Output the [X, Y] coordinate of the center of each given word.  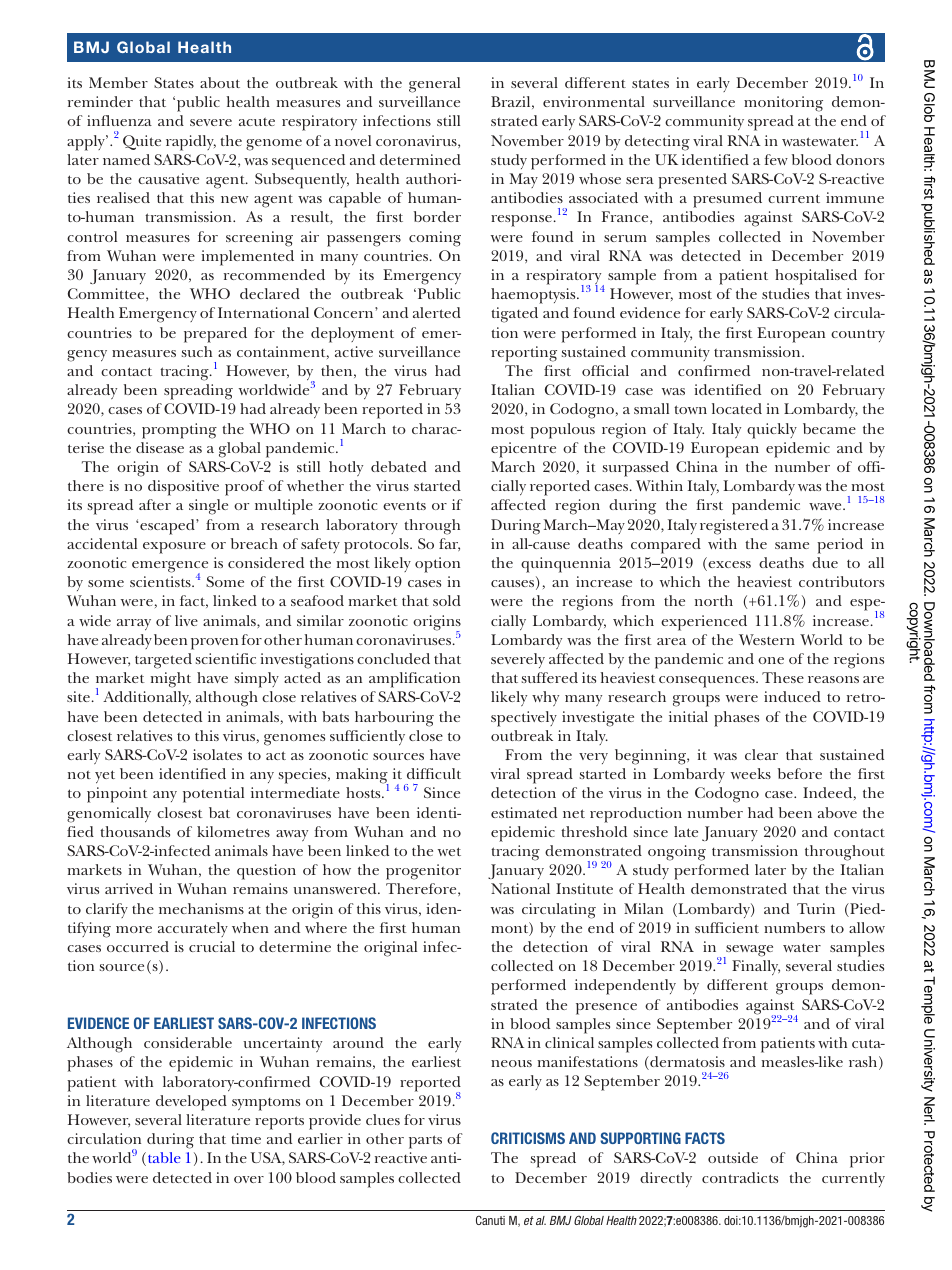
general [434, 85]
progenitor [423, 872]
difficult [434, 773]
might [170, 680]
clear [761, 754]
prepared [215, 335]
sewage [748, 952]
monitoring [783, 104]
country [858, 336]
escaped [168, 527]
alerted [437, 312]
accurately [193, 929]
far [449, 544]
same [792, 545]
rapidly [191, 143]
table [164, 1157]
